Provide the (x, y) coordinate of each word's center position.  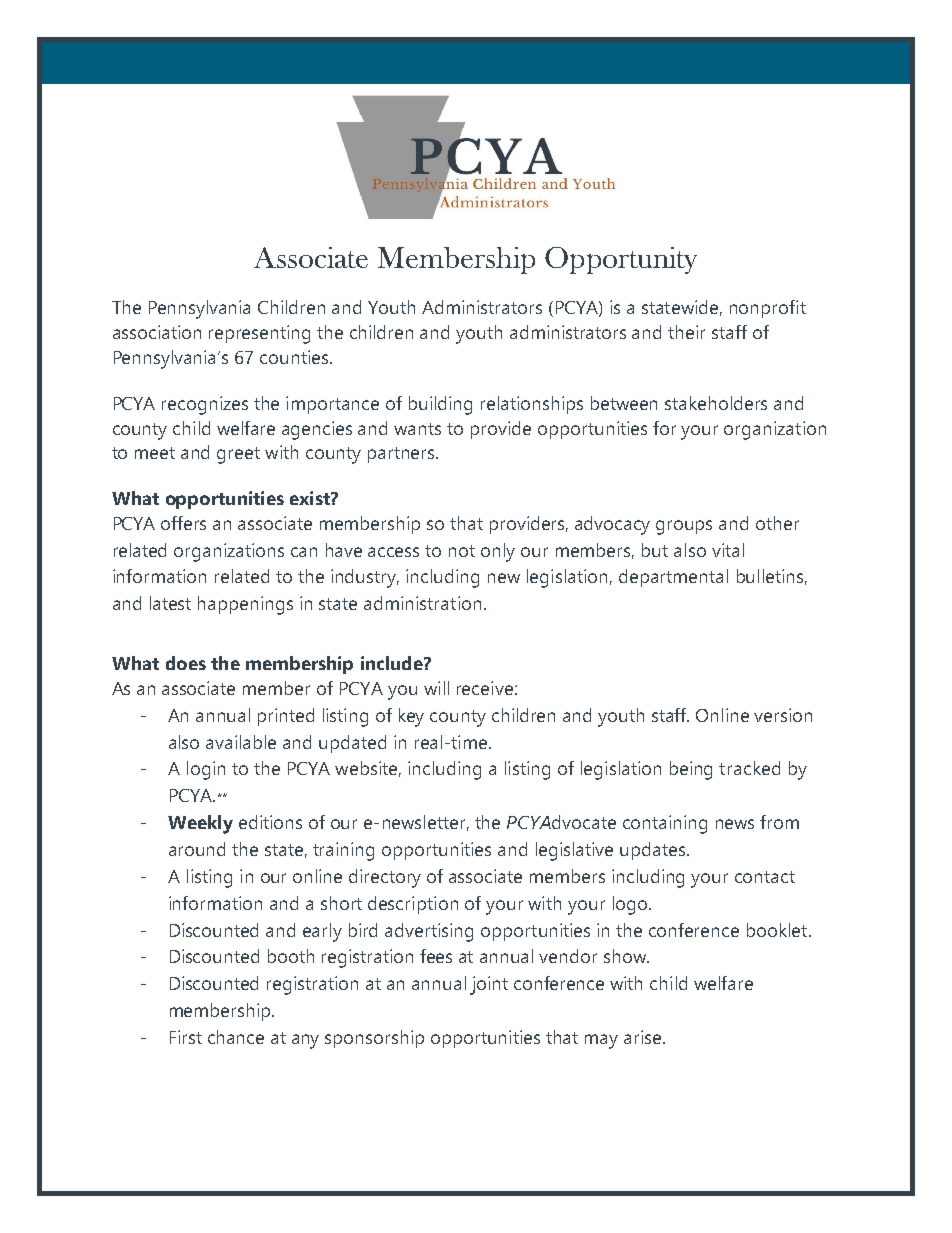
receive (485, 688)
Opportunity (621, 260)
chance (236, 1037)
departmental (673, 578)
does (186, 663)
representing (259, 334)
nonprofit (768, 309)
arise (644, 1037)
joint (489, 985)
